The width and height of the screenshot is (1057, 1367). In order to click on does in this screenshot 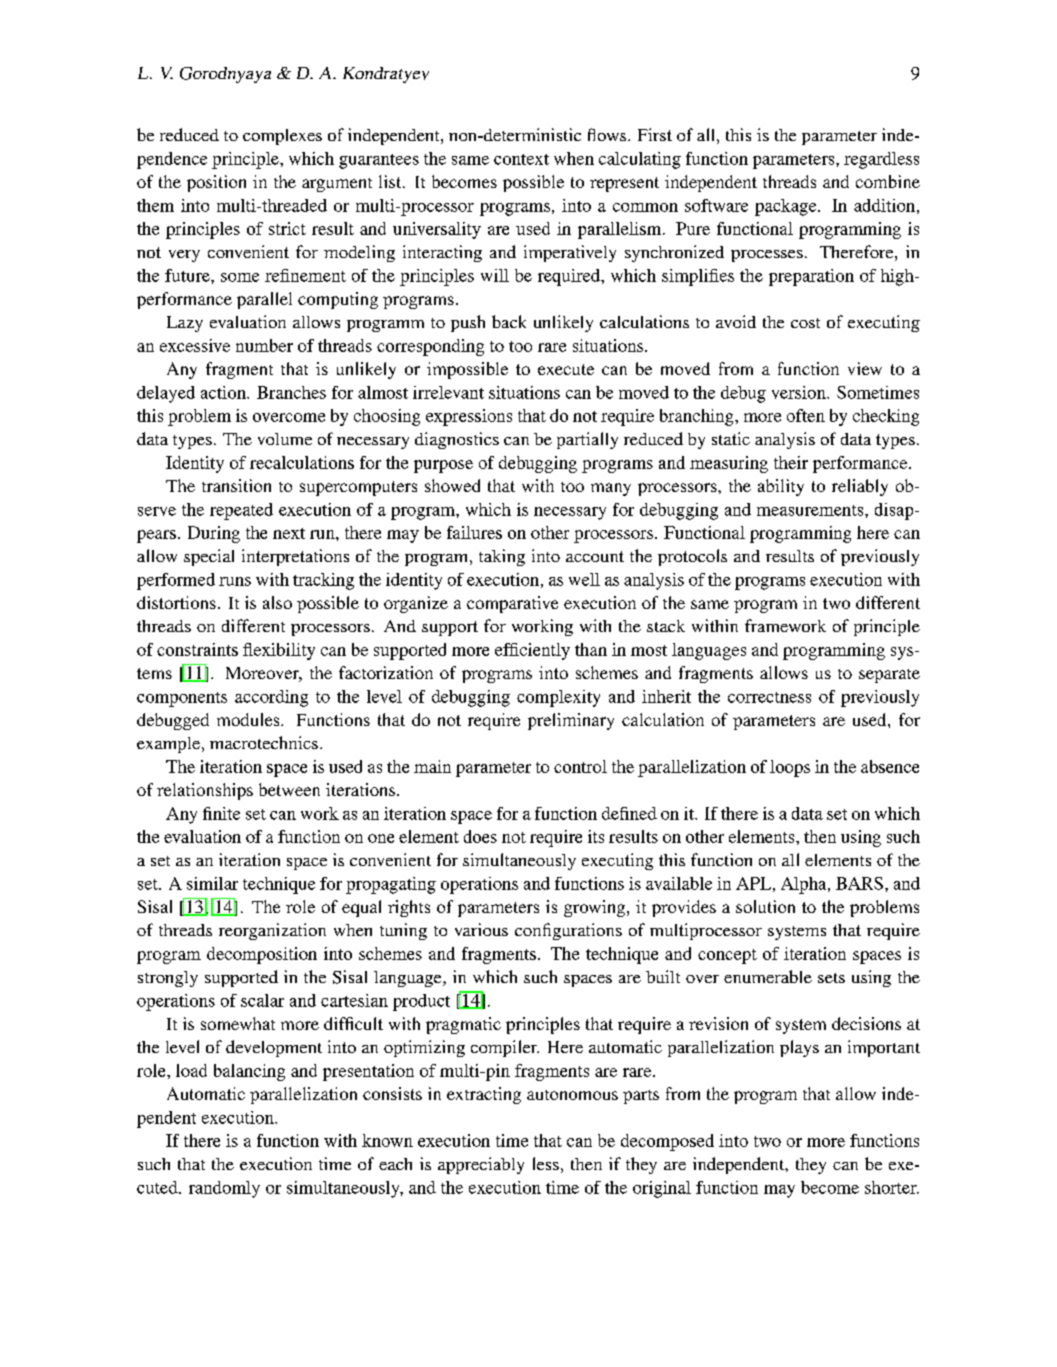, I will do `click(480, 836)`.
